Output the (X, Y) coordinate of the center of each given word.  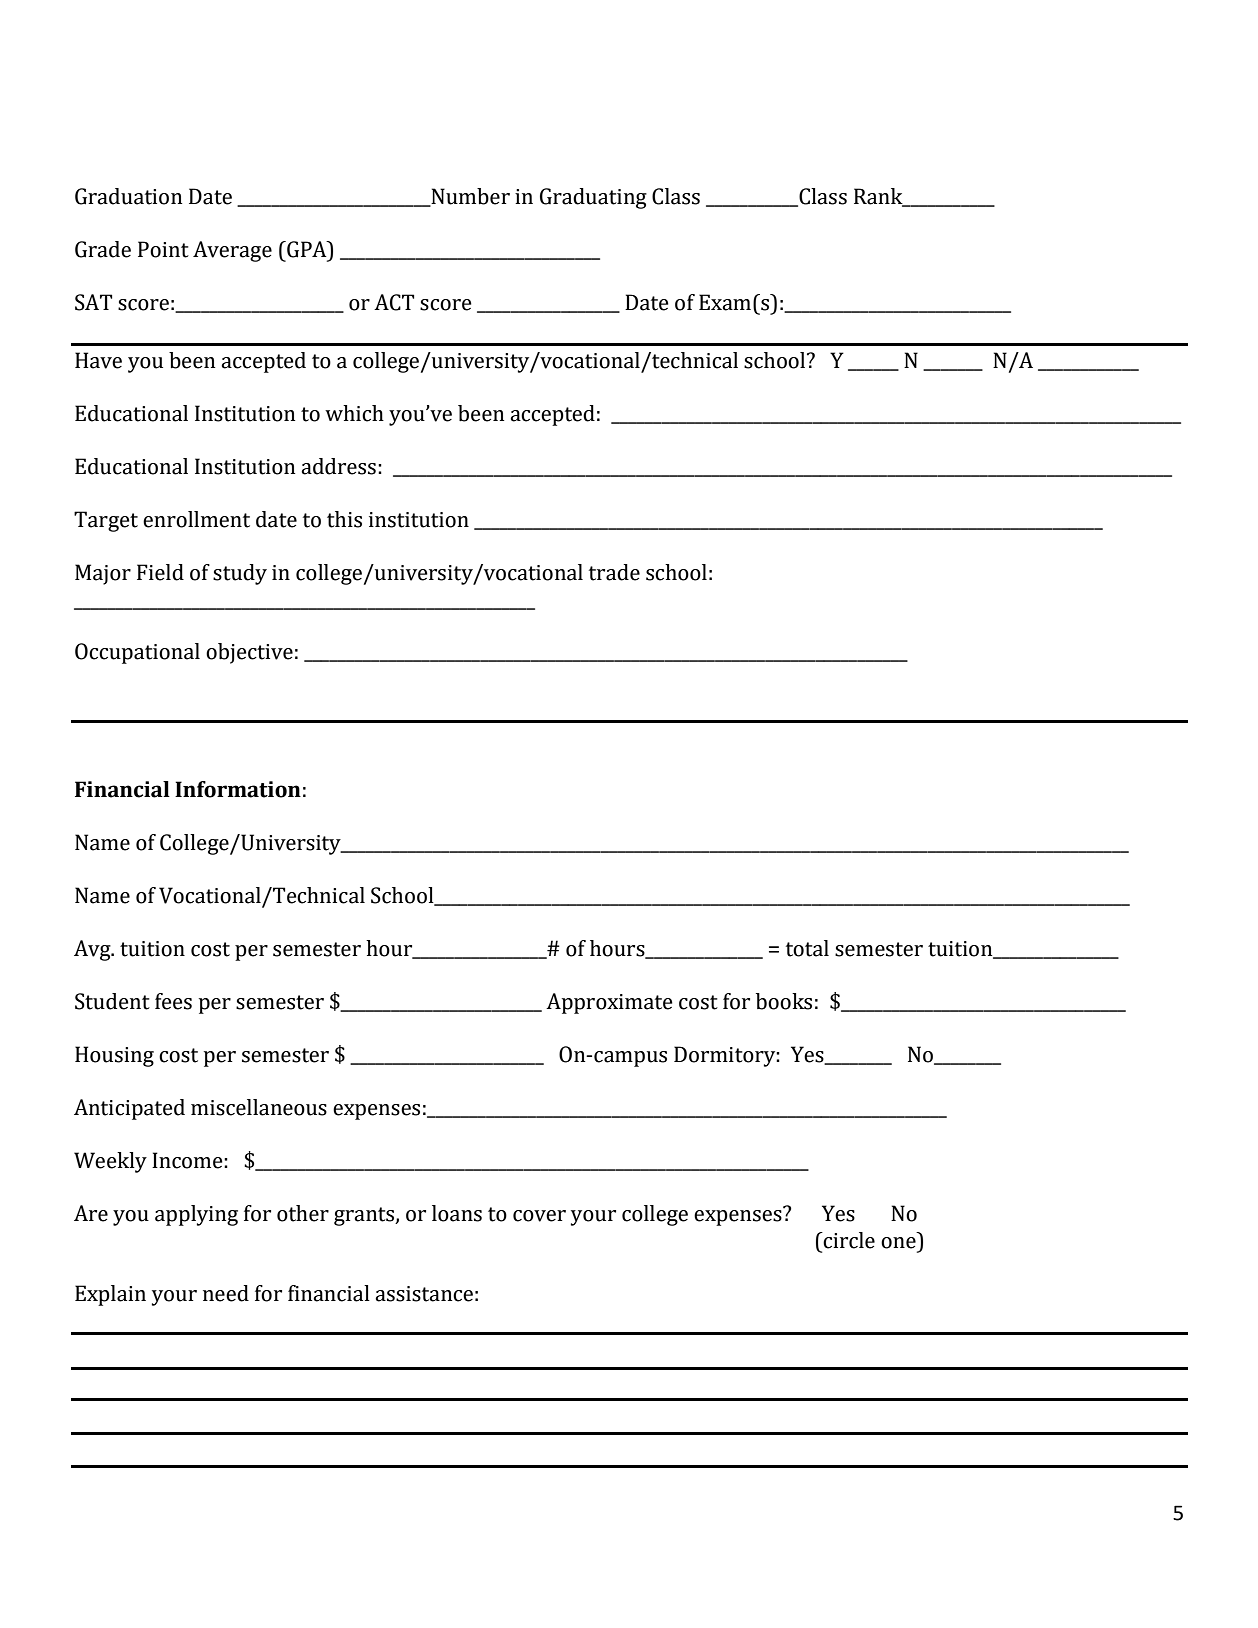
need (226, 1293)
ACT (394, 302)
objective (249, 653)
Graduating (593, 198)
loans (457, 1213)
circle (848, 1240)
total (807, 948)
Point (163, 249)
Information (238, 789)
